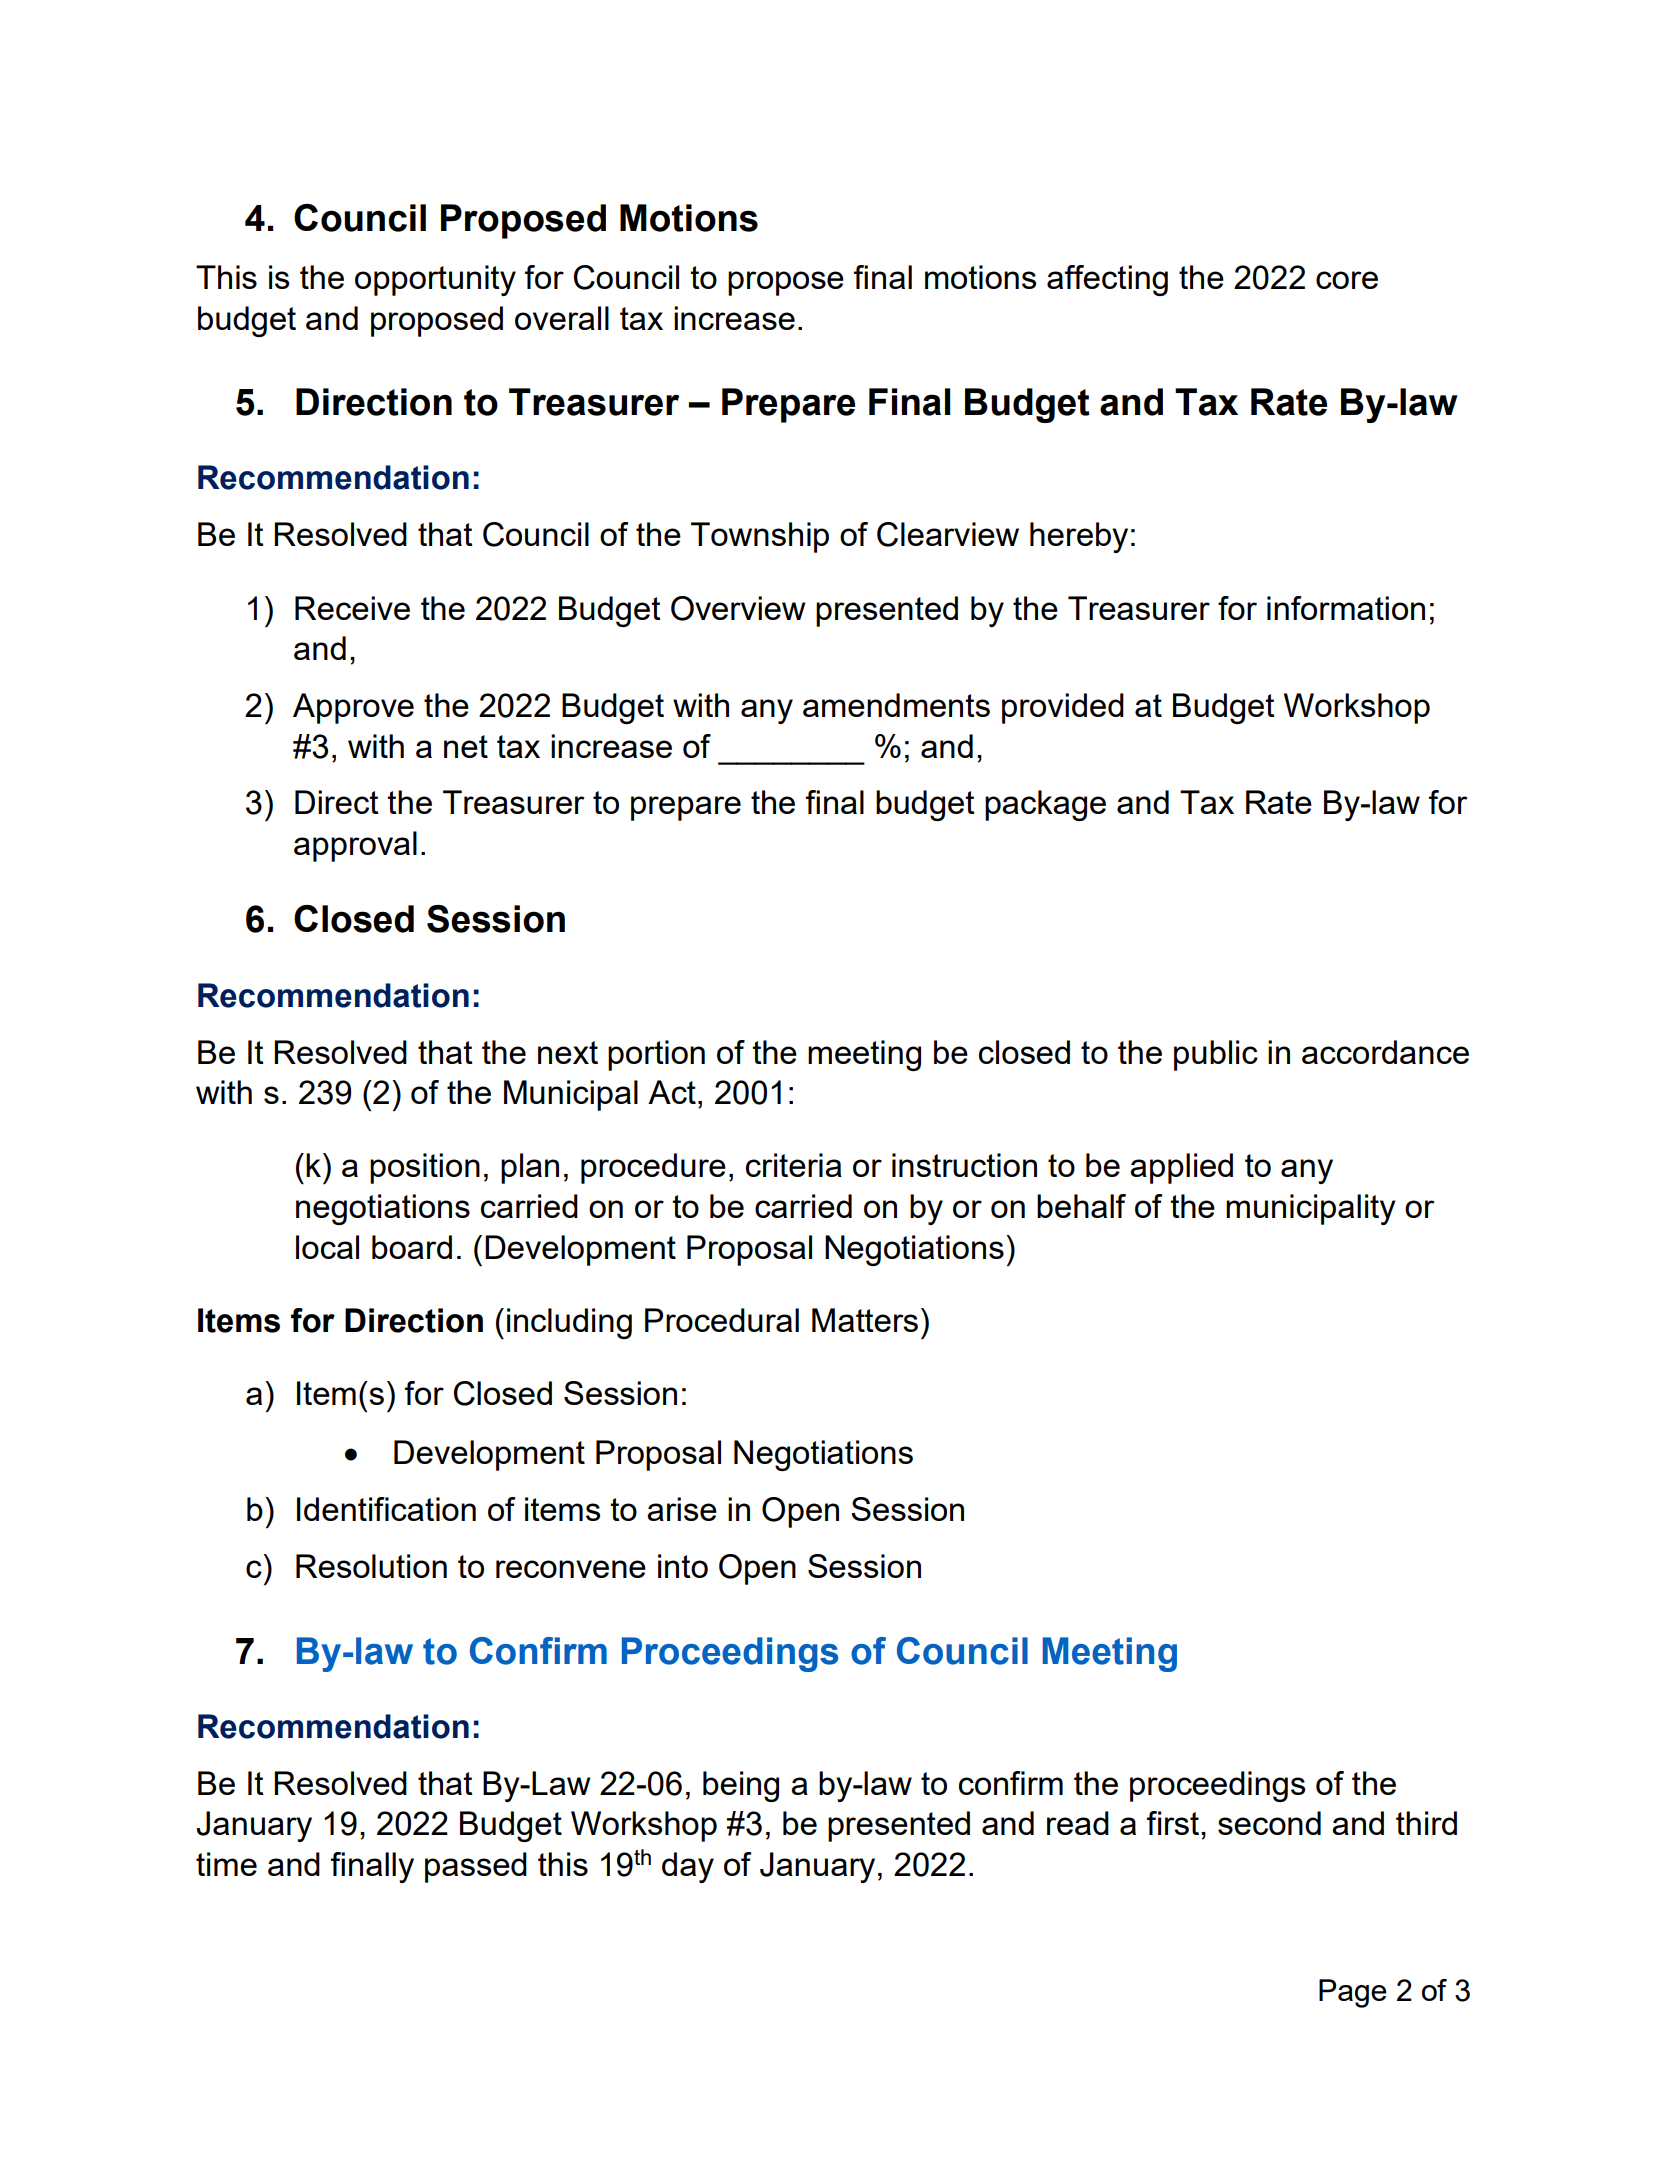 Image resolution: width=1667 pixels, height=2158 pixels. What do you see at coordinates (1045, 805) in the screenshot?
I see `package` at bounding box center [1045, 805].
